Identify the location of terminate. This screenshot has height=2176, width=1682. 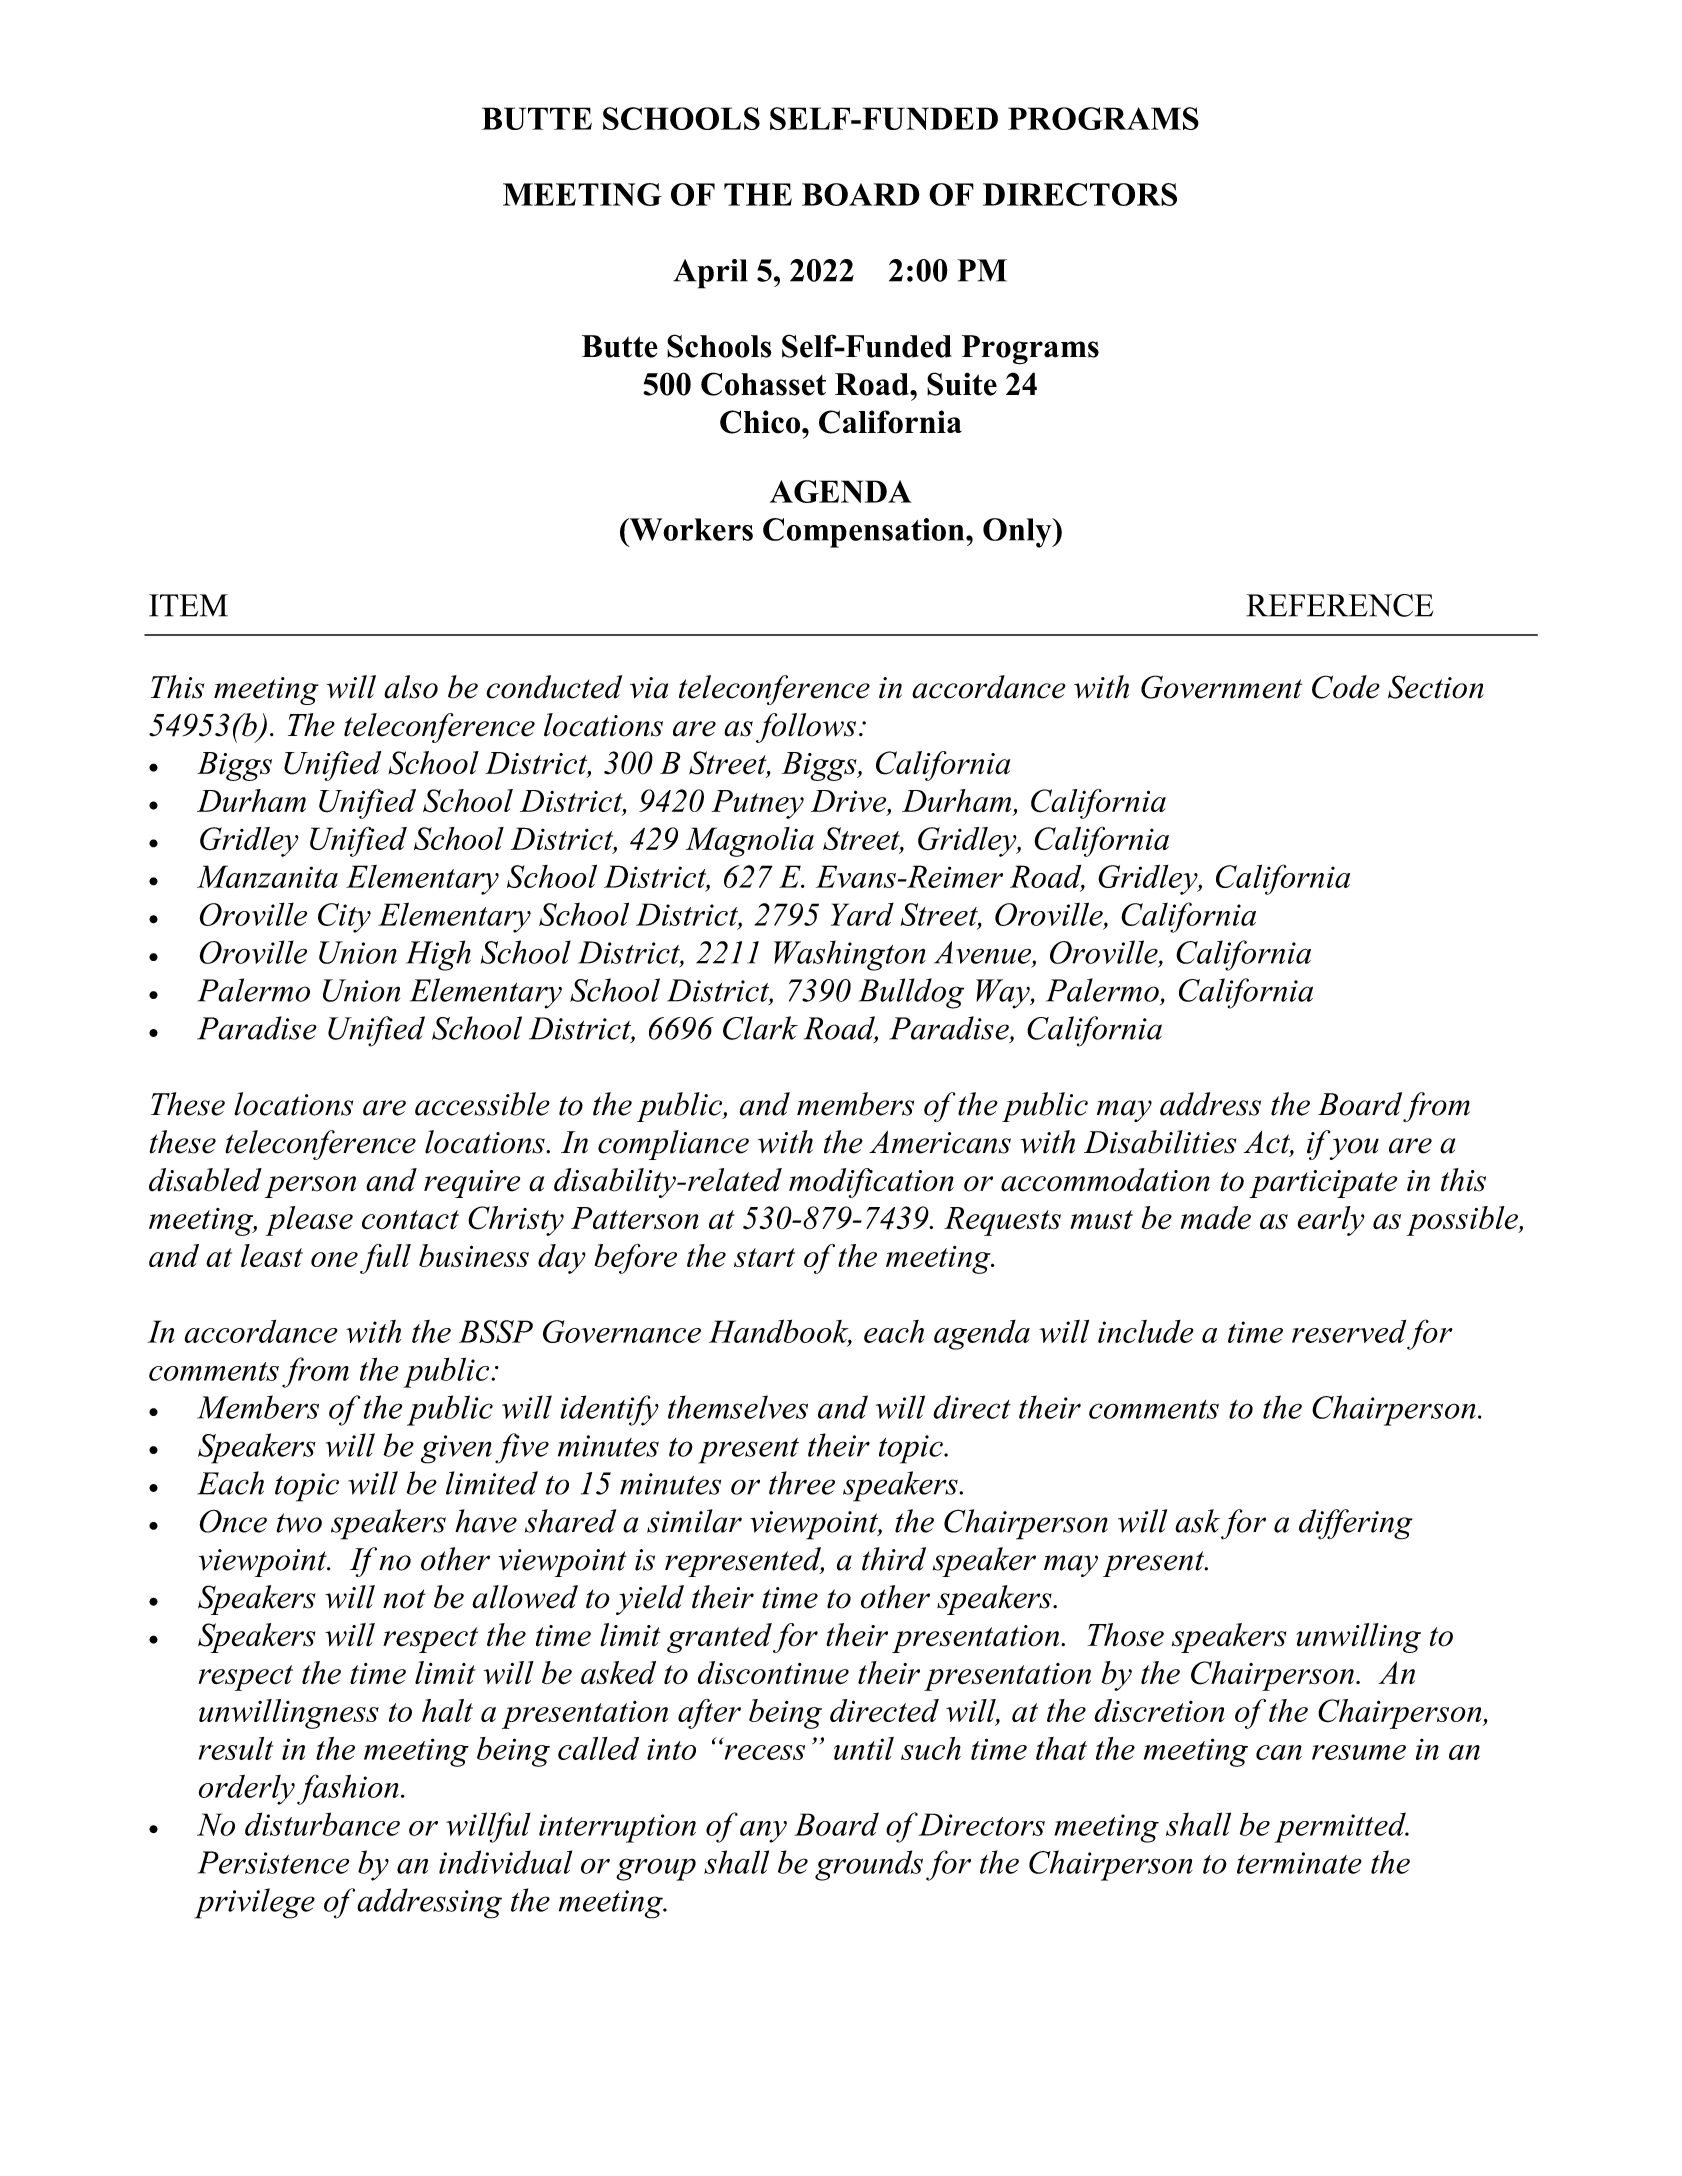
(1299, 1863).
